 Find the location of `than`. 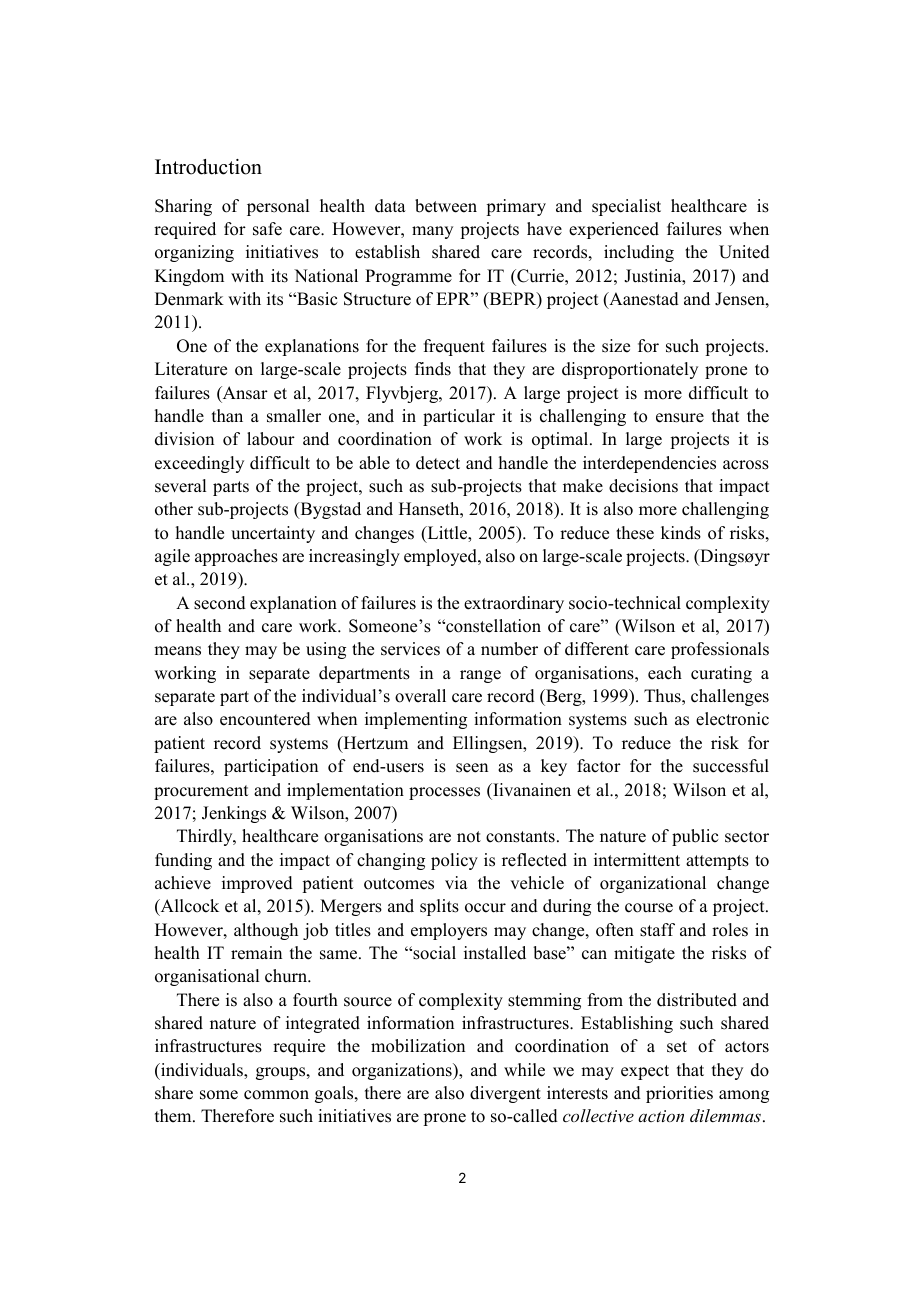

than is located at coordinates (227, 415).
